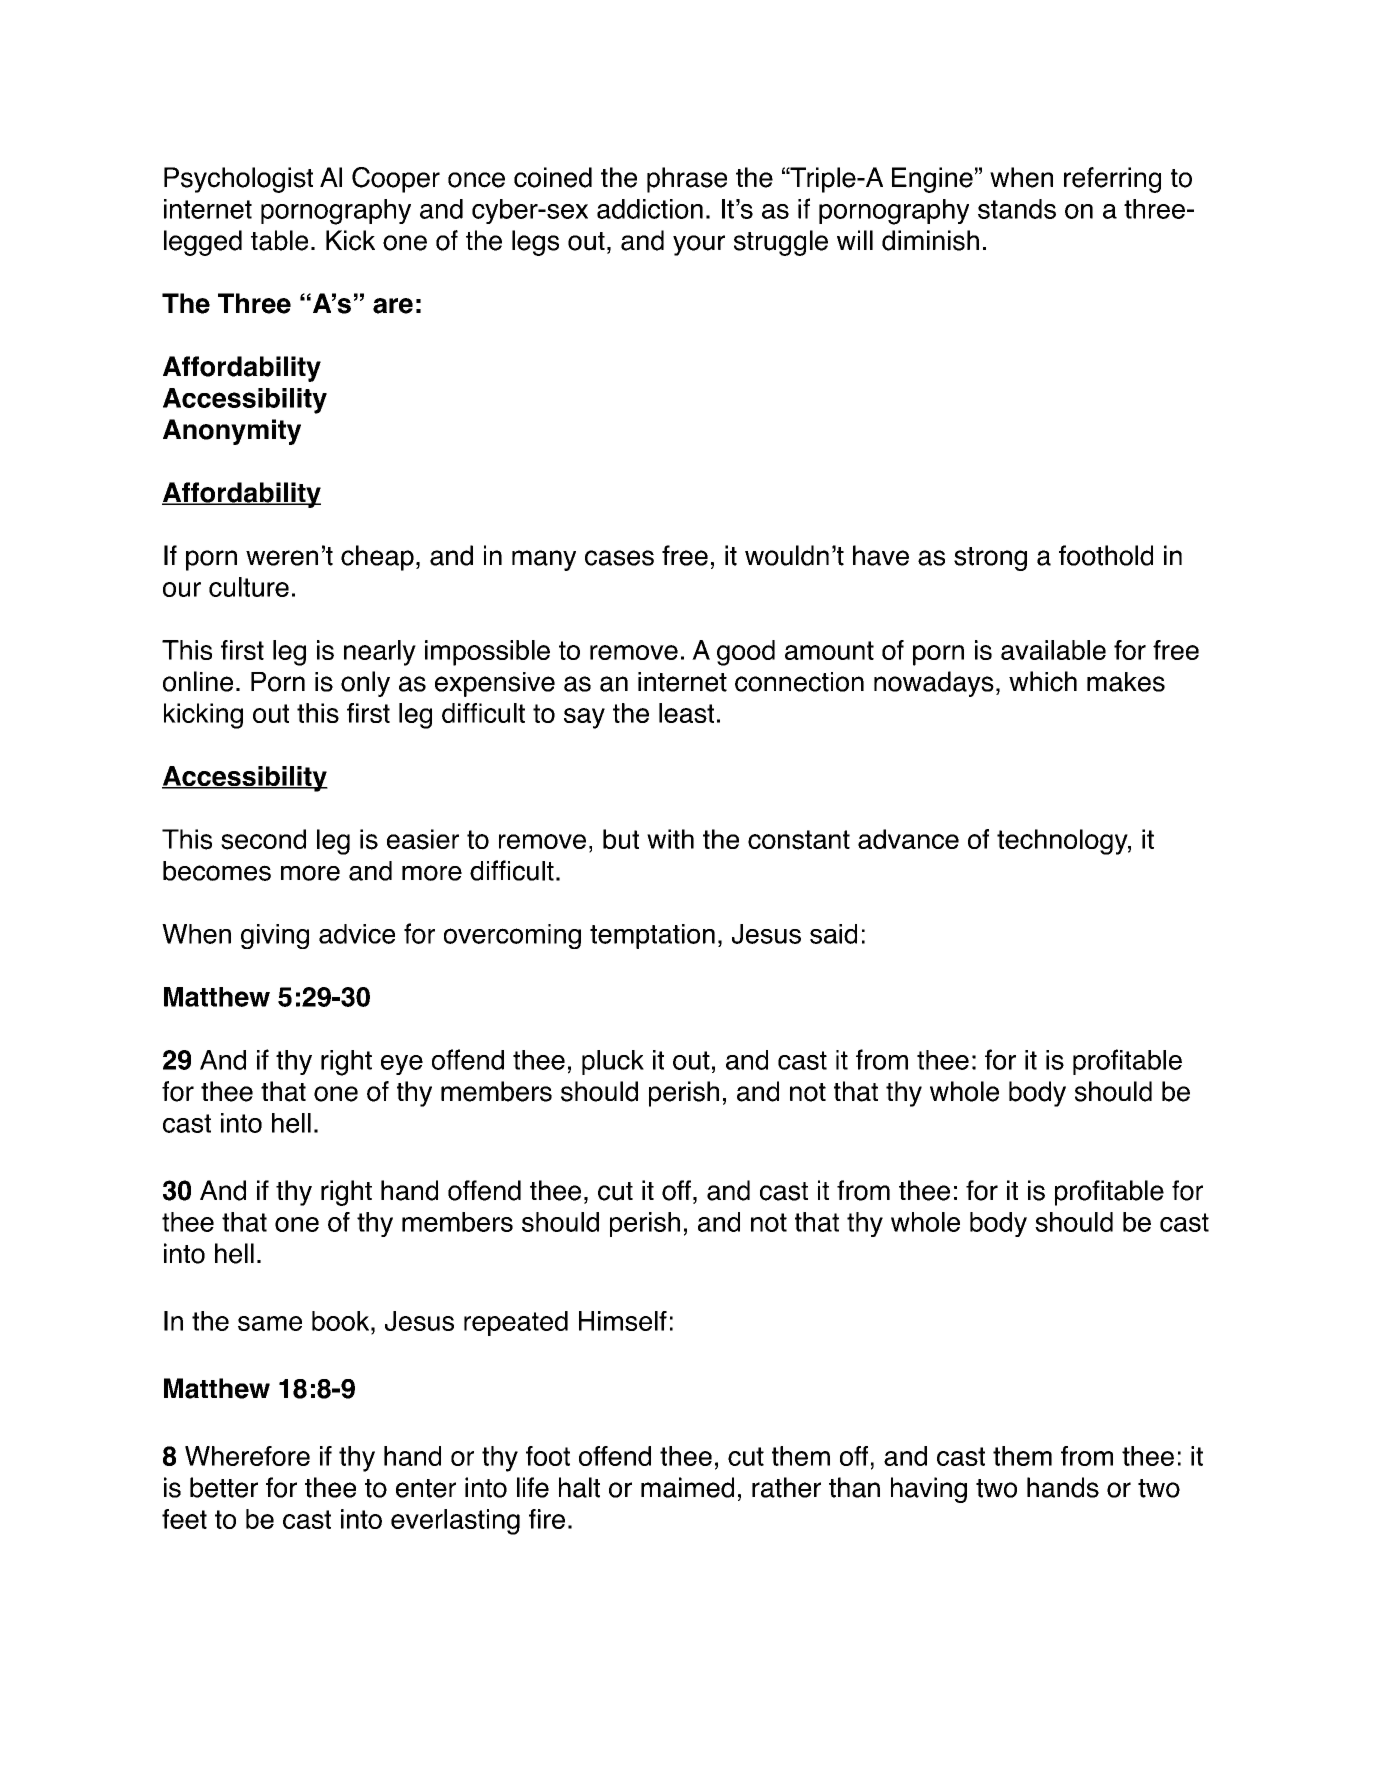 This screenshot has width=1378, height=1783. I want to click on pluck, so click(613, 1062).
